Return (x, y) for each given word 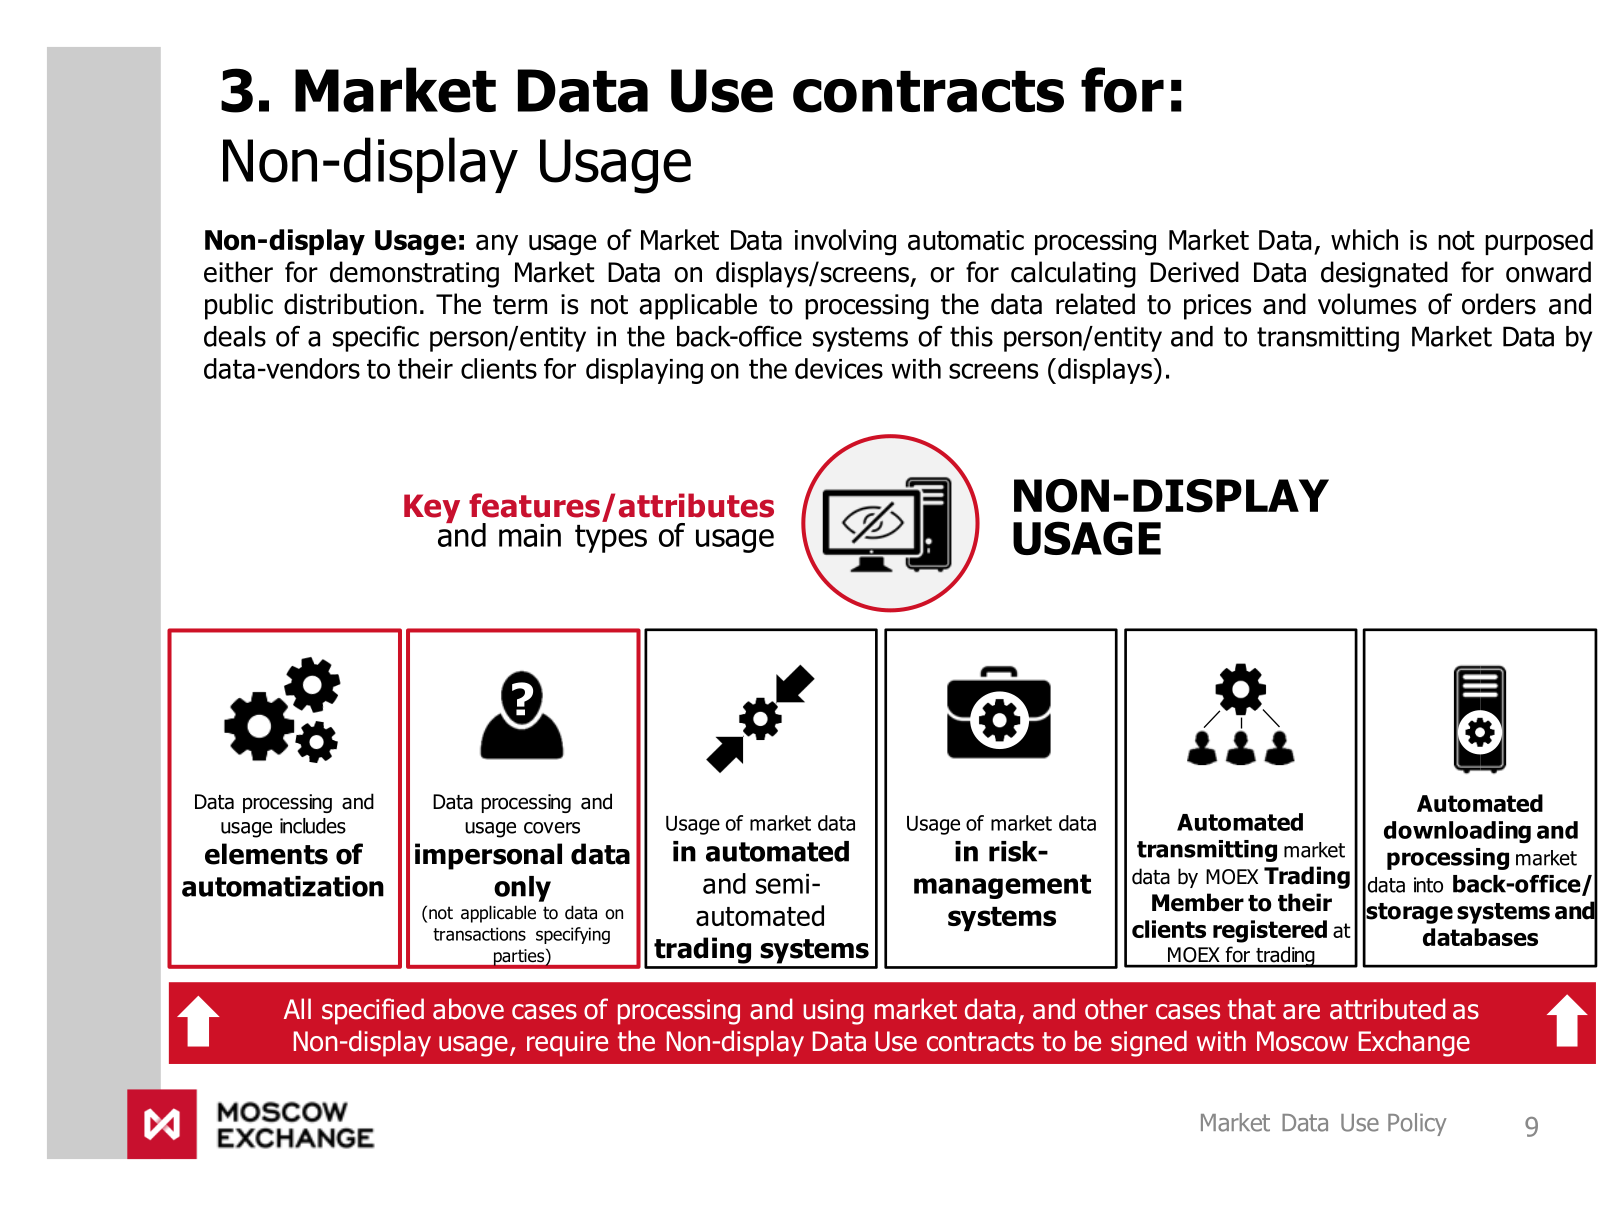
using (833, 1012)
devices (839, 368)
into (1428, 885)
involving (845, 242)
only (522, 889)
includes (313, 826)
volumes (1367, 304)
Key (432, 508)
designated (1384, 274)
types (611, 539)
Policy (1417, 1124)
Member (1198, 902)
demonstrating (414, 274)
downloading (1457, 832)
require (567, 1044)
